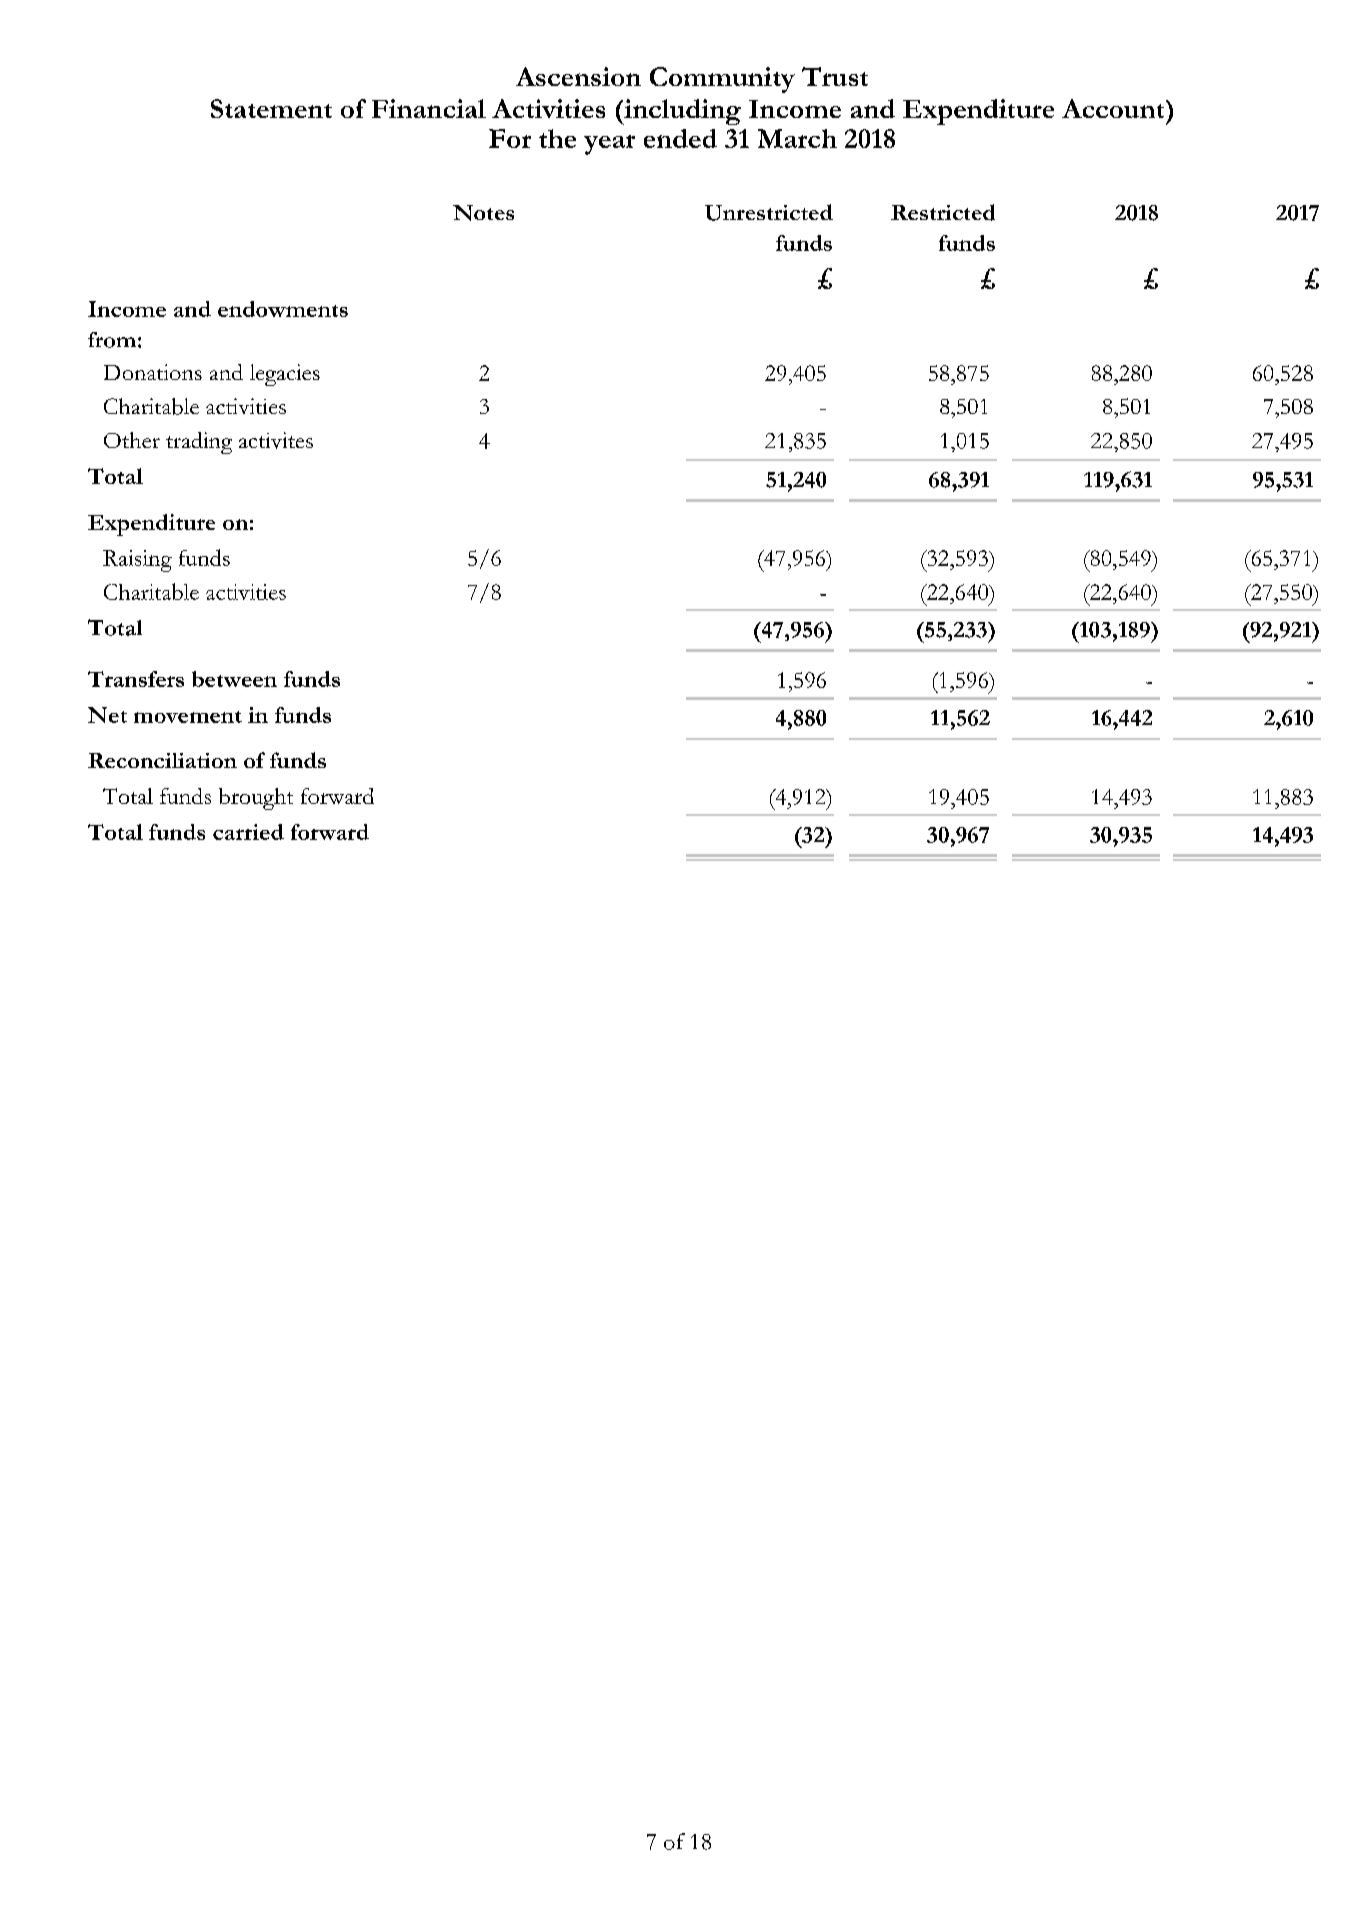 Image resolution: width=1360 pixels, height=1922 pixels. I want to click on March, so click(797, 138).
